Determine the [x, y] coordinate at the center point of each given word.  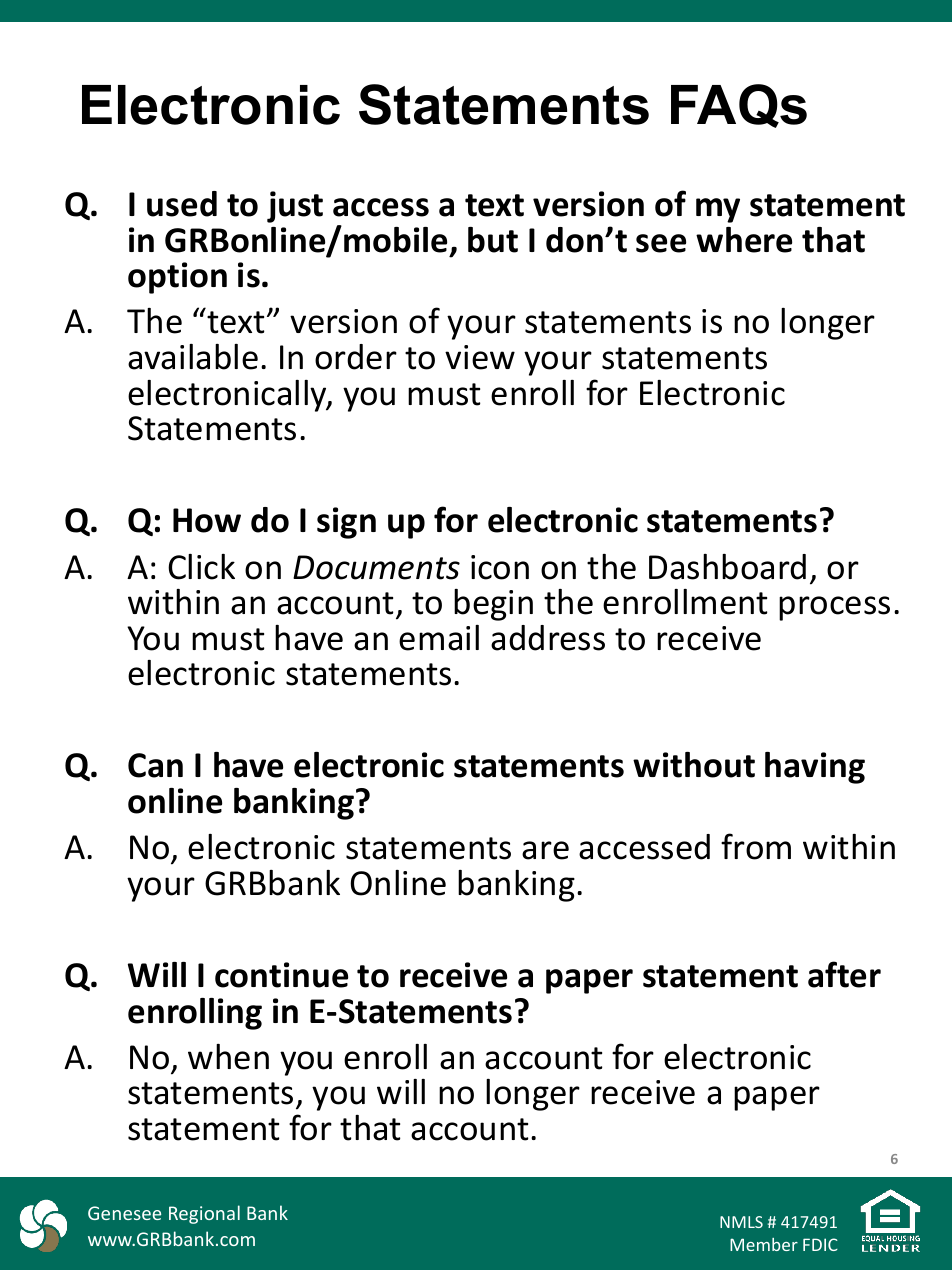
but [493, 240]
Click [201, 567]
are [545, 850]
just [295, 207]
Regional [204, 1214]
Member [764, 1244]
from [756, 846]
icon [500, 567]
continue [281, 975]
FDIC [820, 1244]
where [744, 240]
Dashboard [727, 567]
